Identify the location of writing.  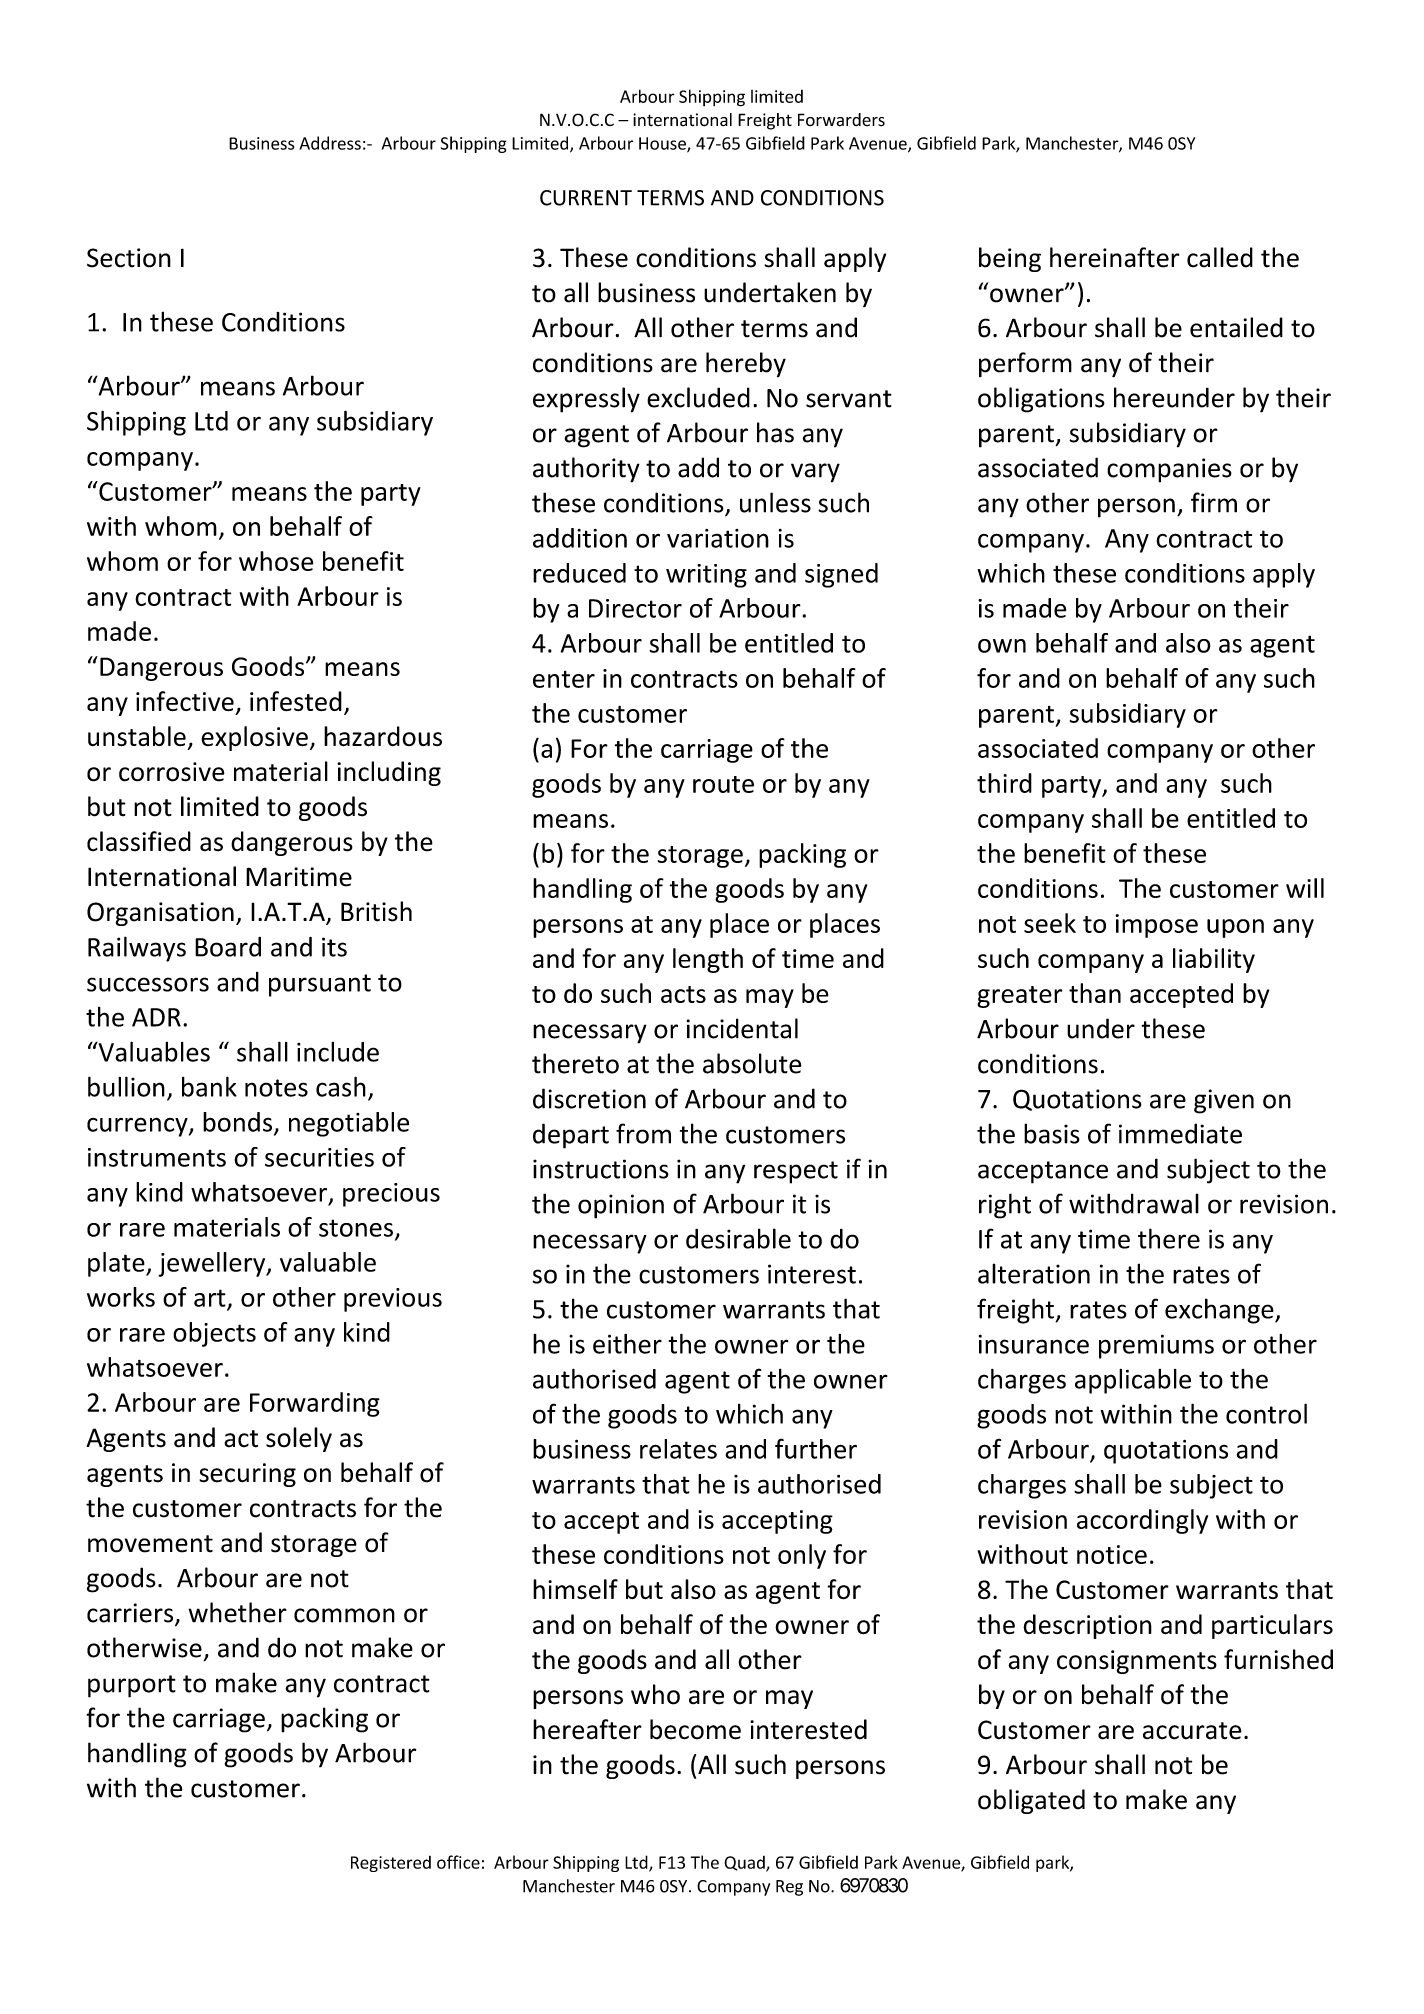
(706, 576).
